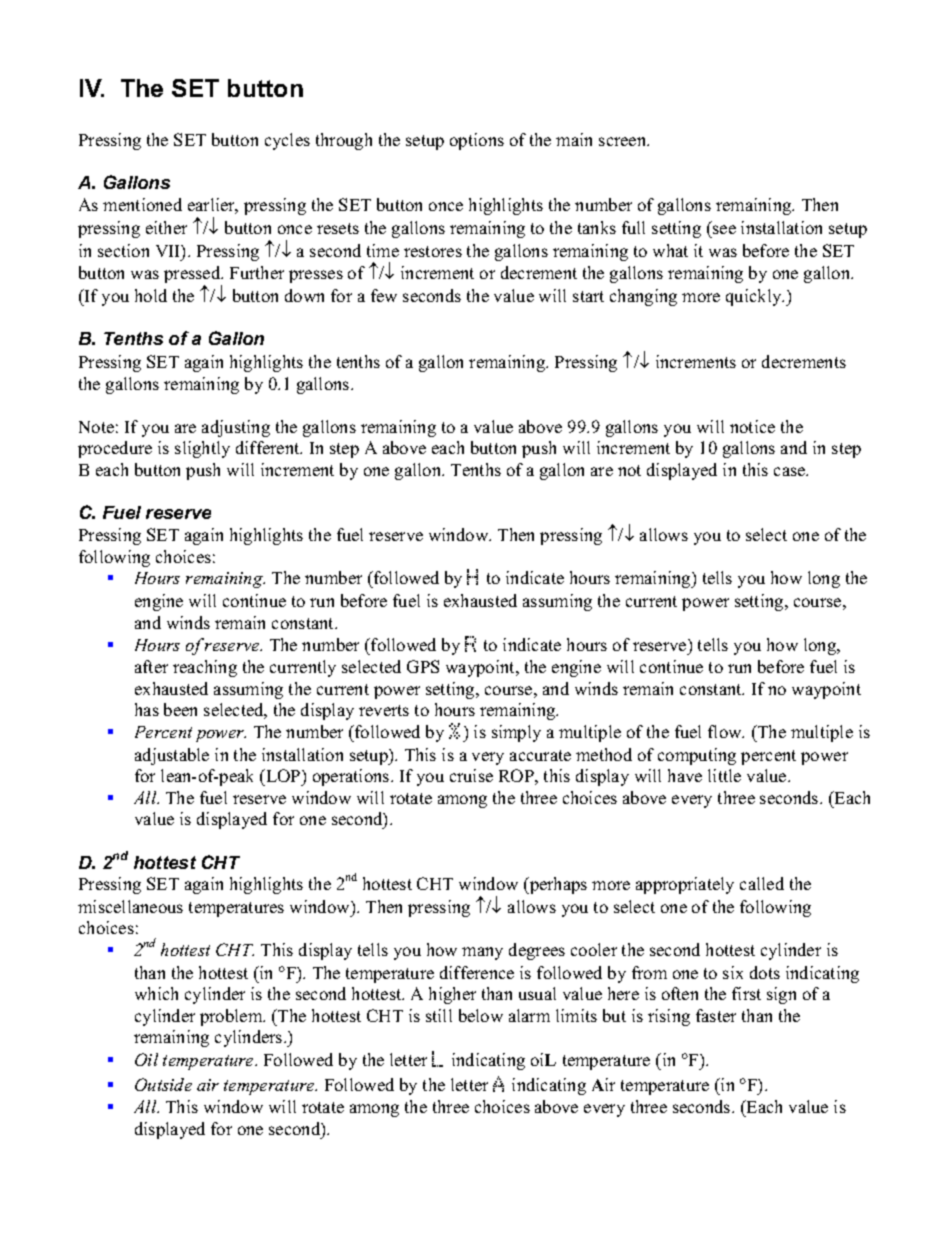  Describe the element at coordinates (236, 428) in the document. I see `adjusting` at that location.
